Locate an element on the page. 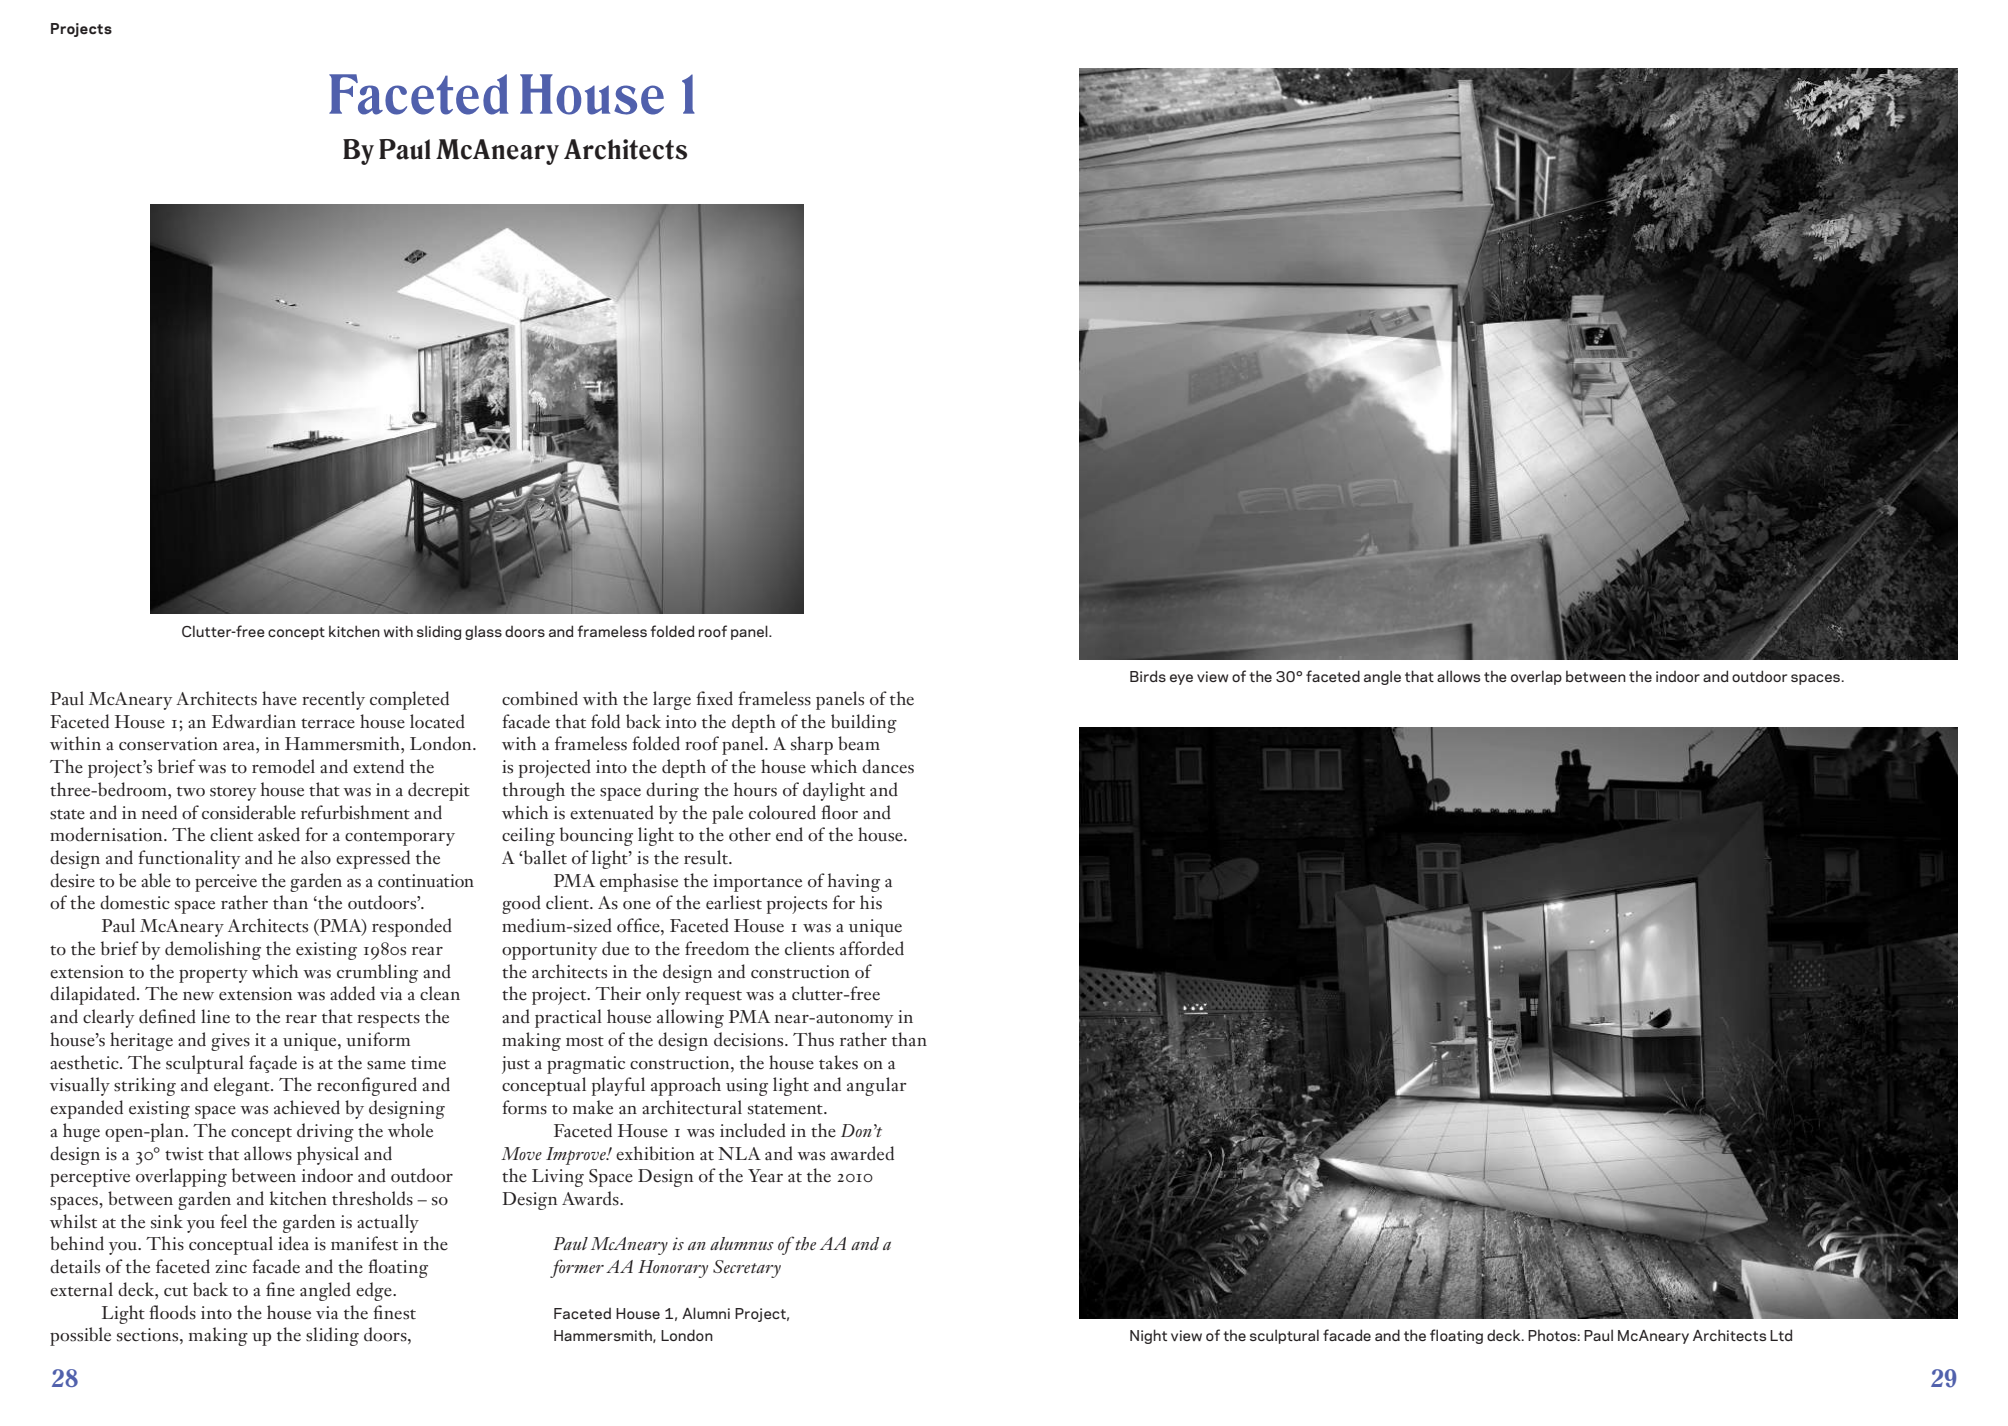 The height and width of the page is (1426, 2008). property is located at coordinates (213, 975).
